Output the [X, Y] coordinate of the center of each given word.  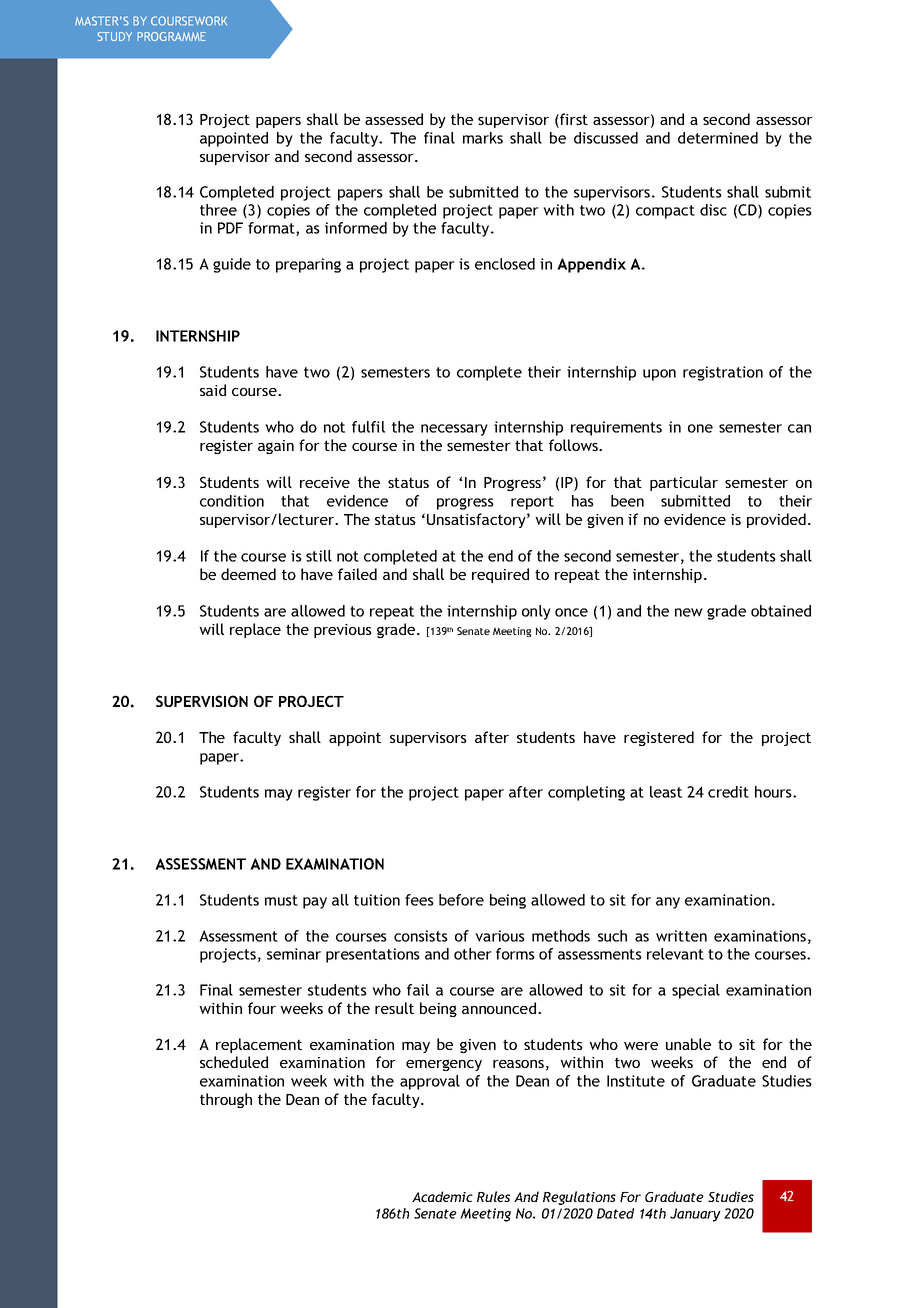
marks [483, 138]
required [500, 575]
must [281, 900]
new [689, 612]
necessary [454, 430]
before [461, 900]
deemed [248, 574]
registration [723, 373]
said [213, 390]
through [226, 1100]
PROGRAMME [171, 36]
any [668, 903]
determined [718, 138]
